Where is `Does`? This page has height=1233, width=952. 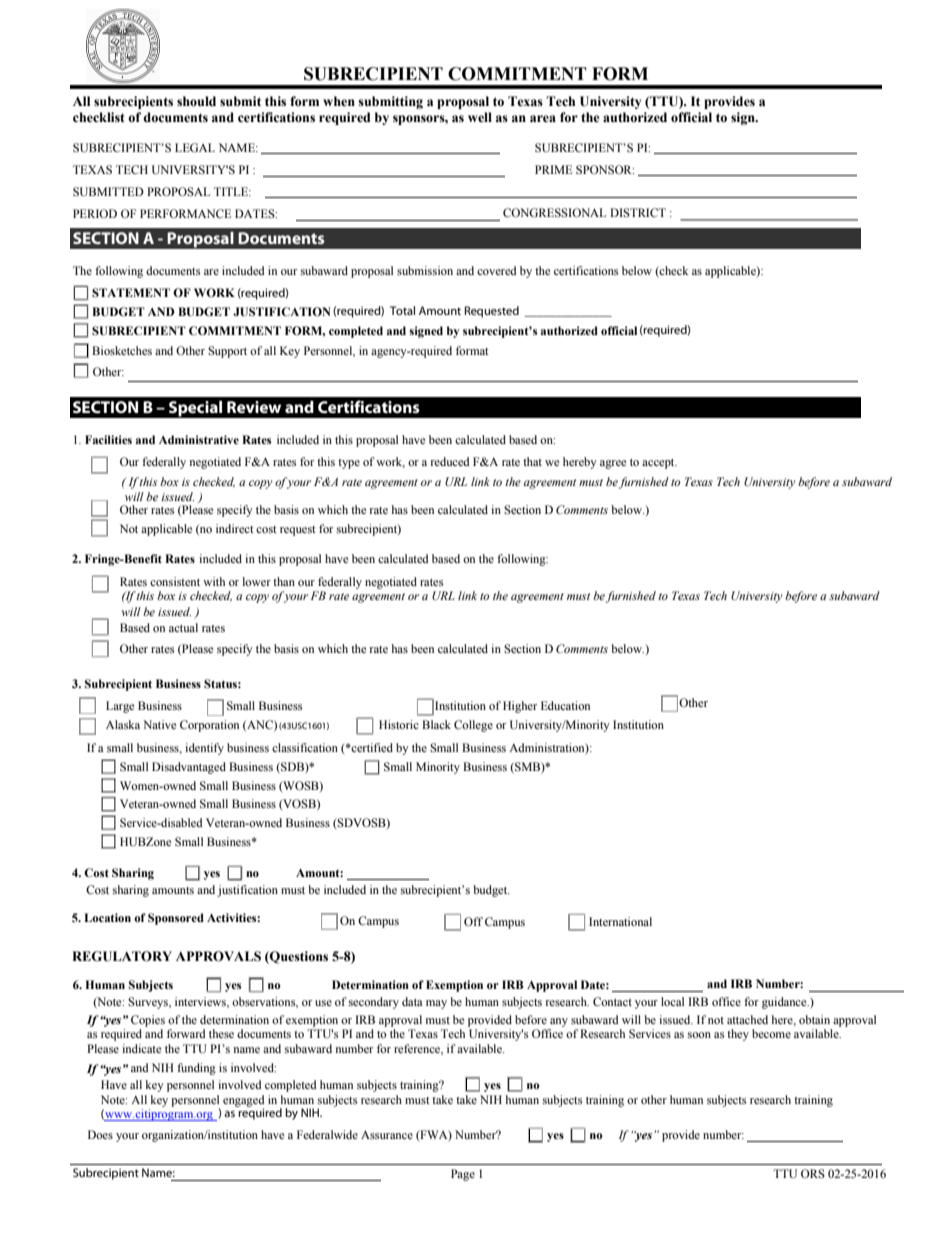 Does is located at coordinates (100, 1134).
